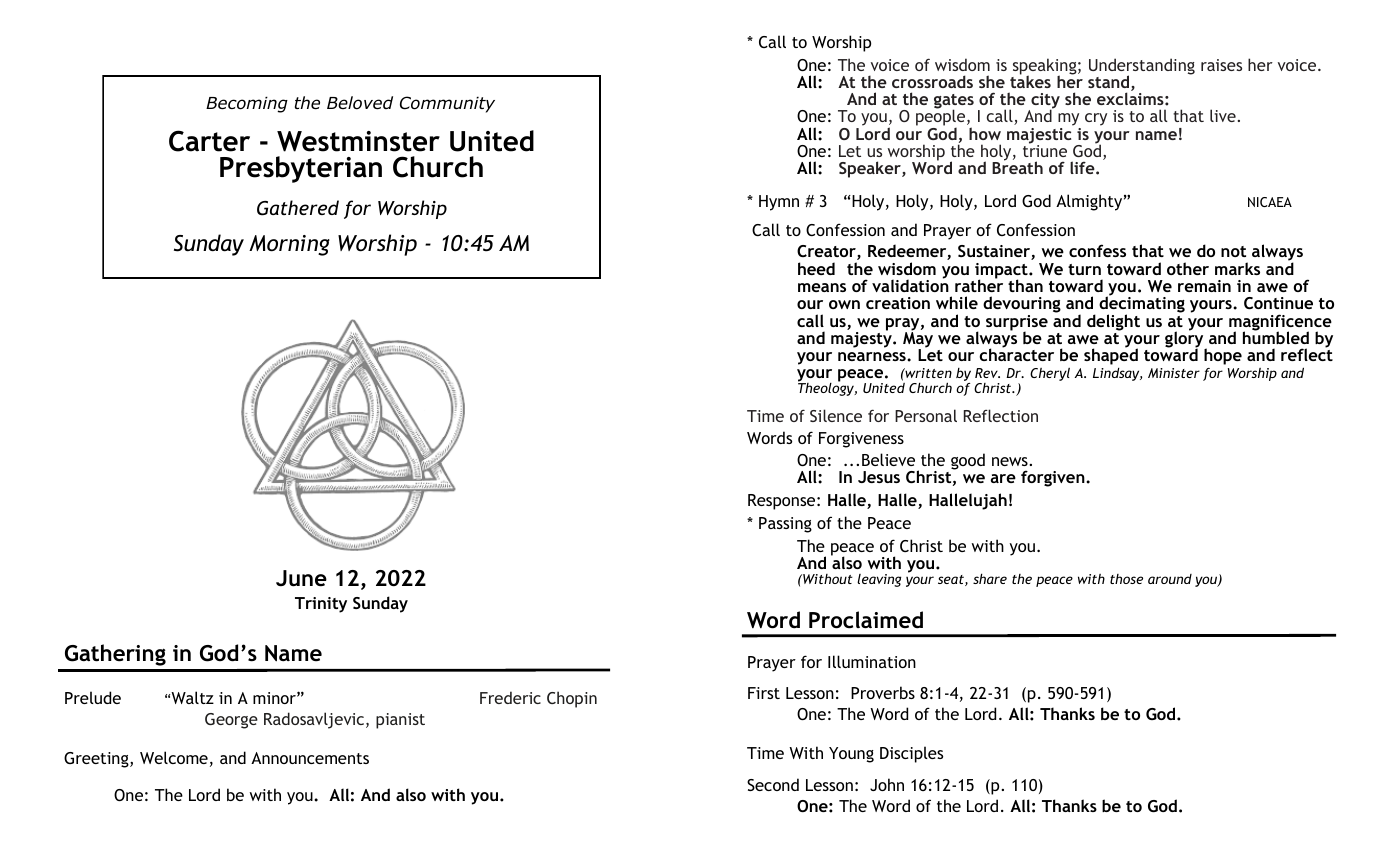 This image has height=850, width=1400. What do you see at coordinates (321, 605) in the image?
I see `Trinity` at bounding box center [321, 605].
